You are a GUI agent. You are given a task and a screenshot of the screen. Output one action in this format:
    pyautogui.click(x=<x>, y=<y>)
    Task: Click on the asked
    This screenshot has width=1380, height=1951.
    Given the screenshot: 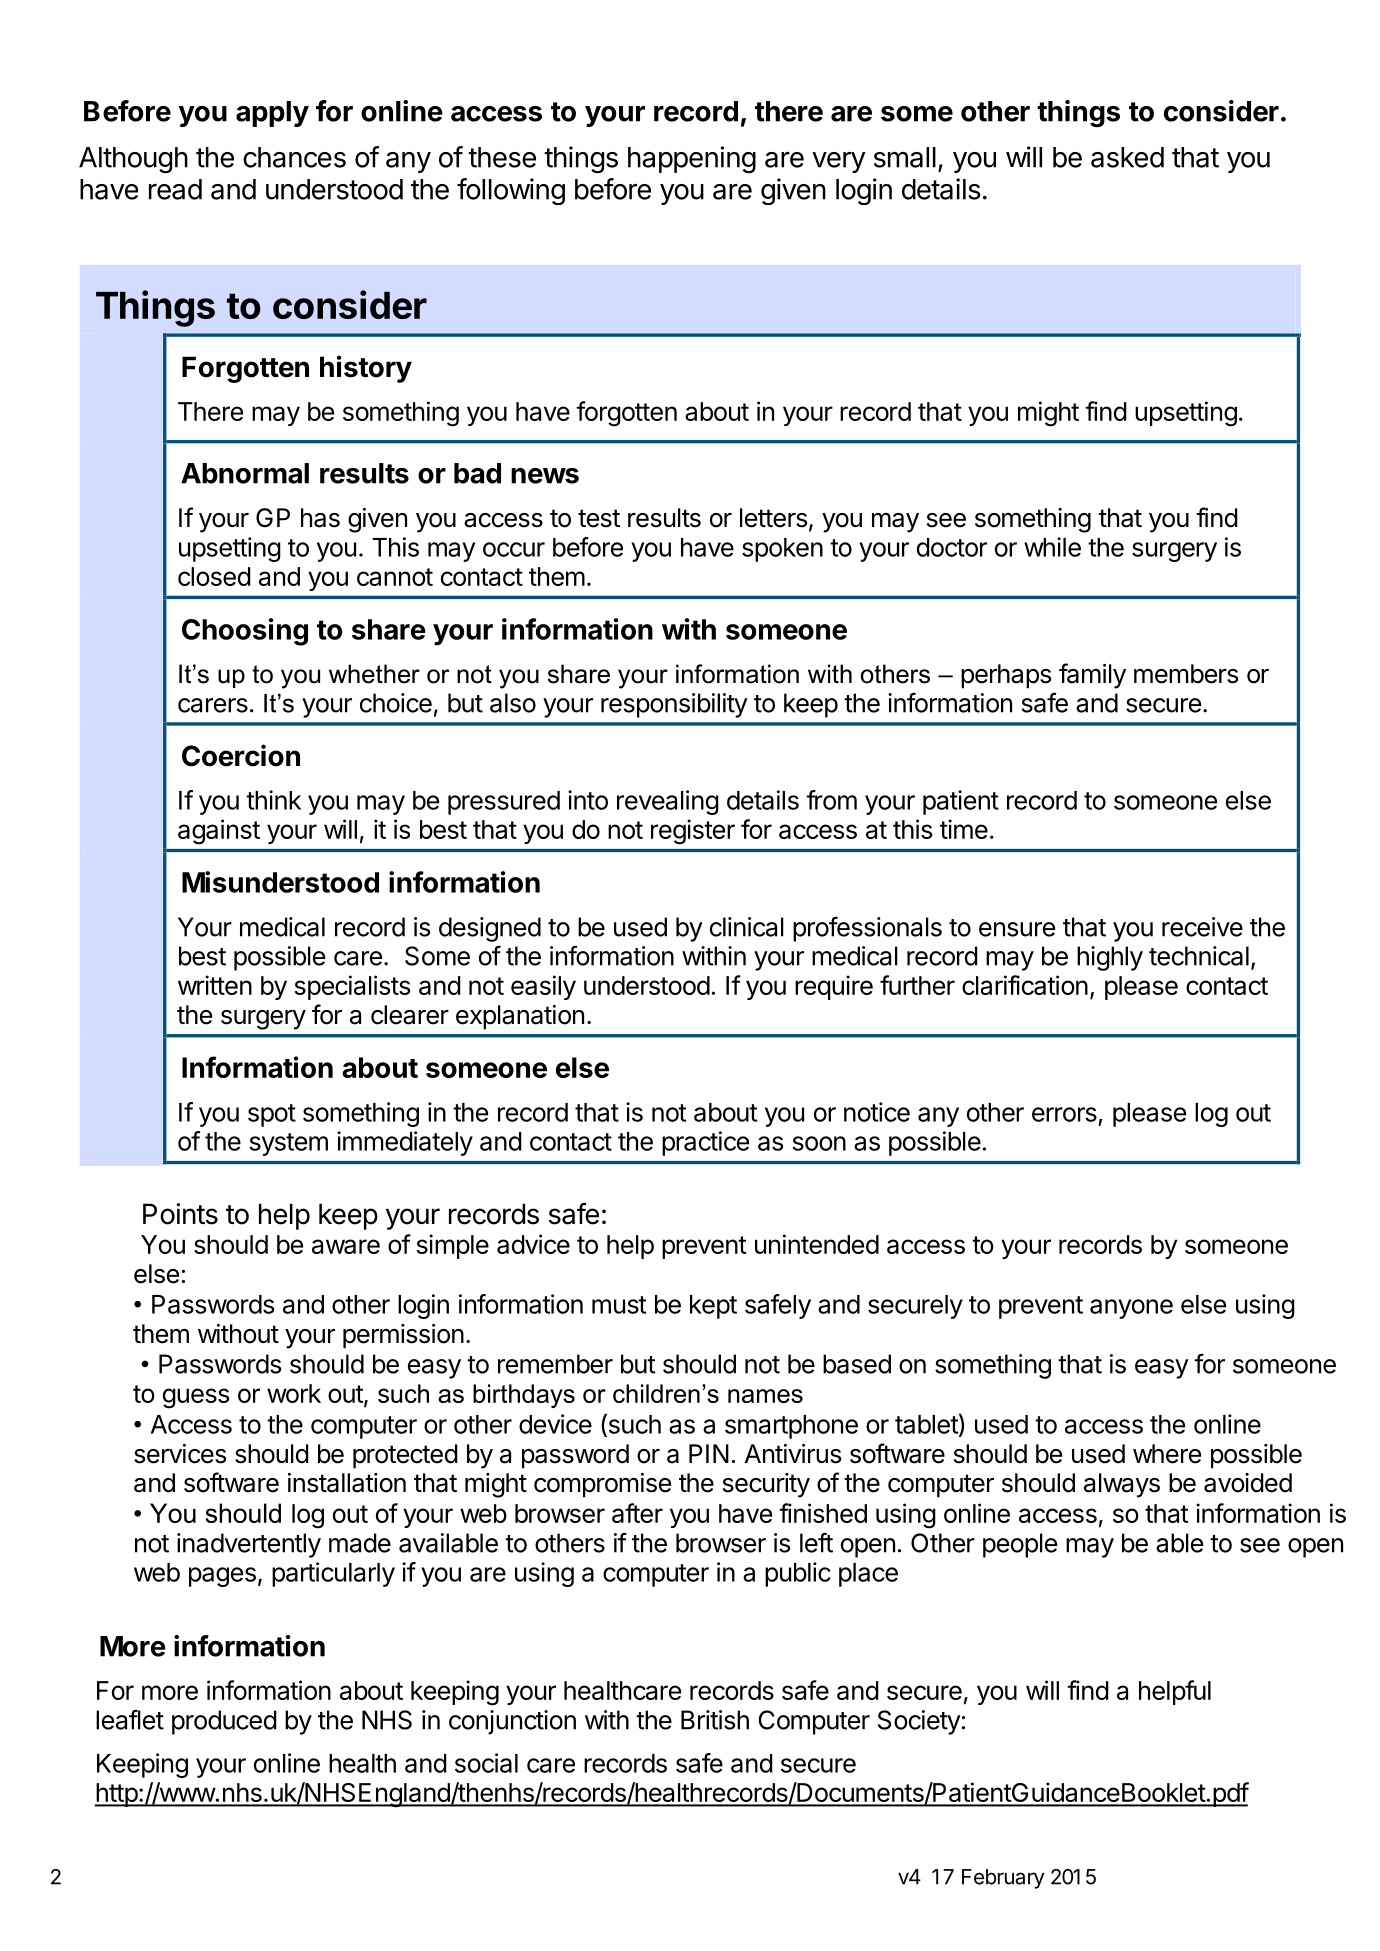 What is the action you would take?
    pyautogui.click(x=1127, y=157)
